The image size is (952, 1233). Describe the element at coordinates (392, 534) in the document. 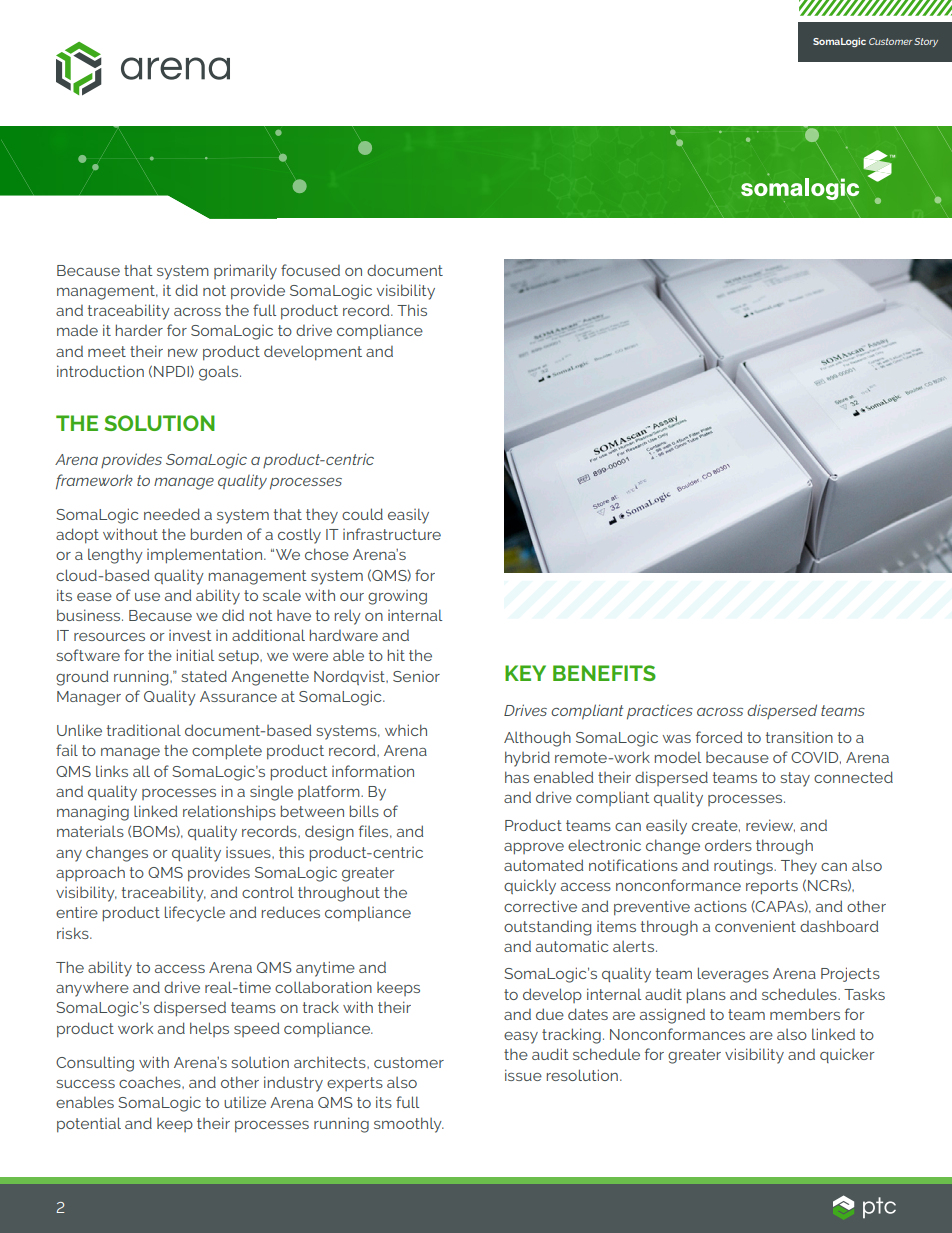

I see `infrastructure` at that location.
